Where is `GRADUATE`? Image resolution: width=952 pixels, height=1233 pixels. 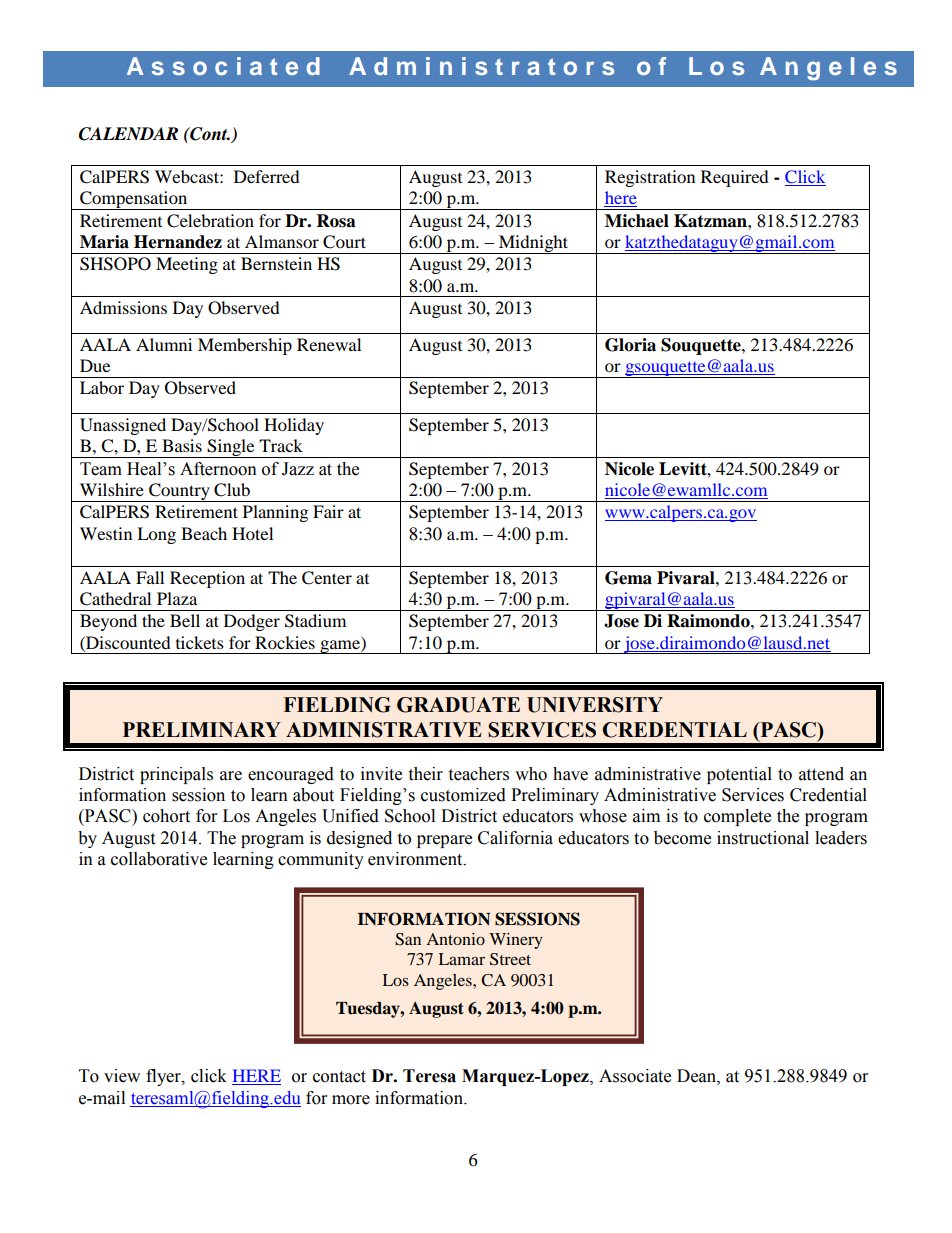 GRADUATE is located at coordinates (458, 705).
